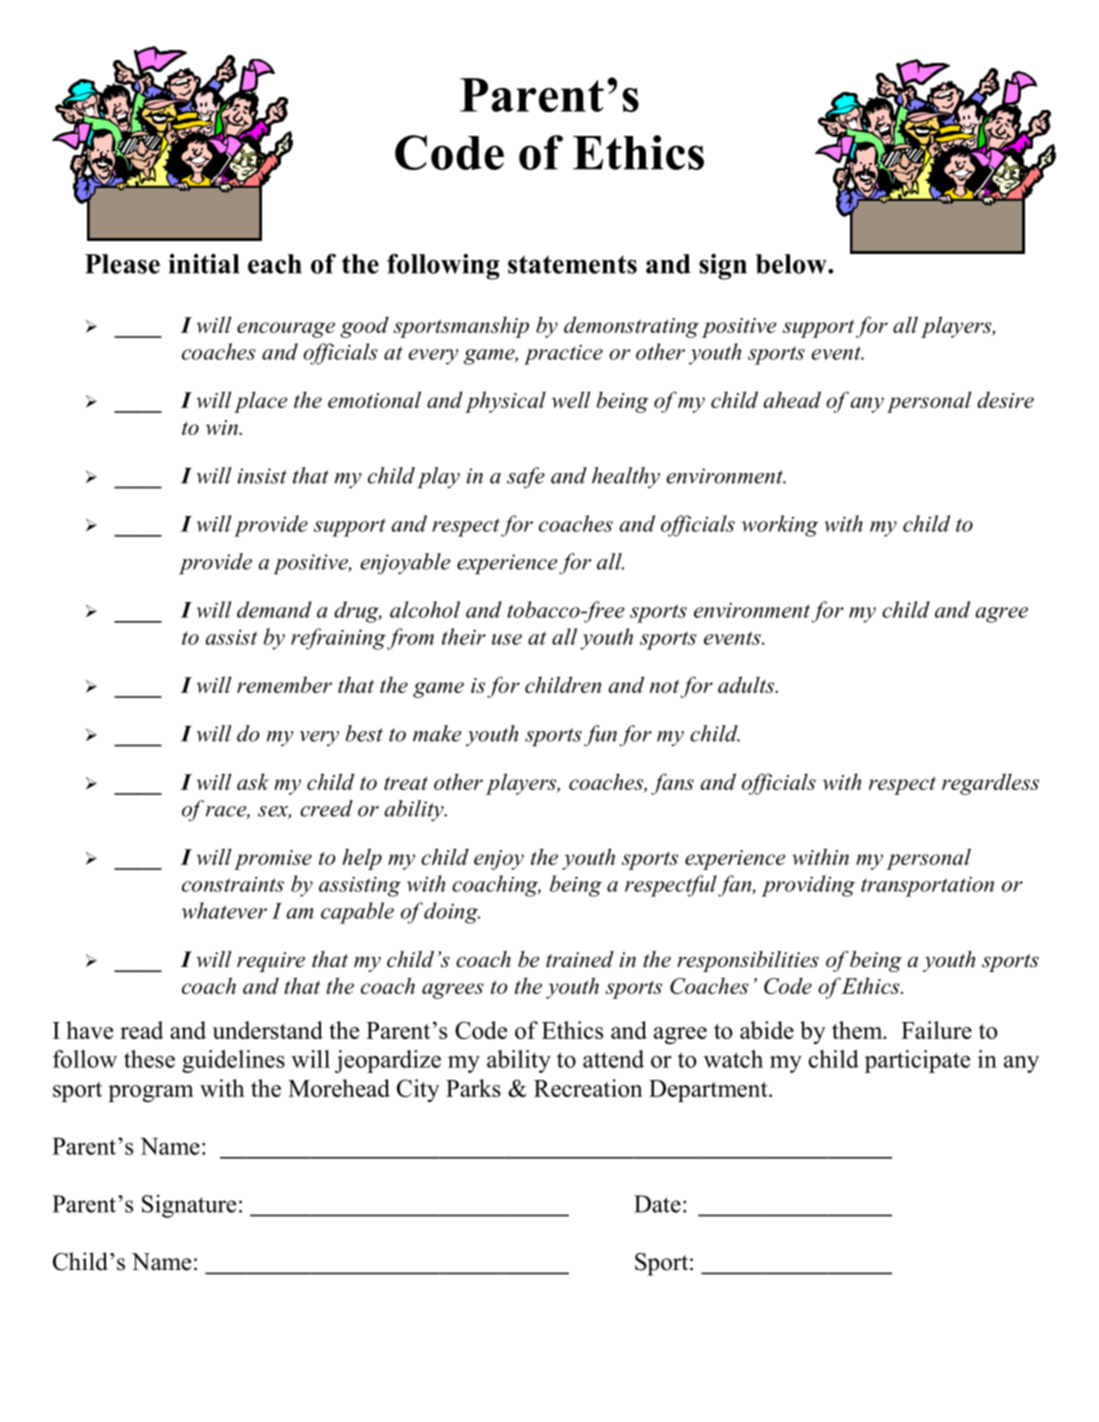  Describe the element at coordinates (990, 784) in the image. I see `regardless` at that location.
